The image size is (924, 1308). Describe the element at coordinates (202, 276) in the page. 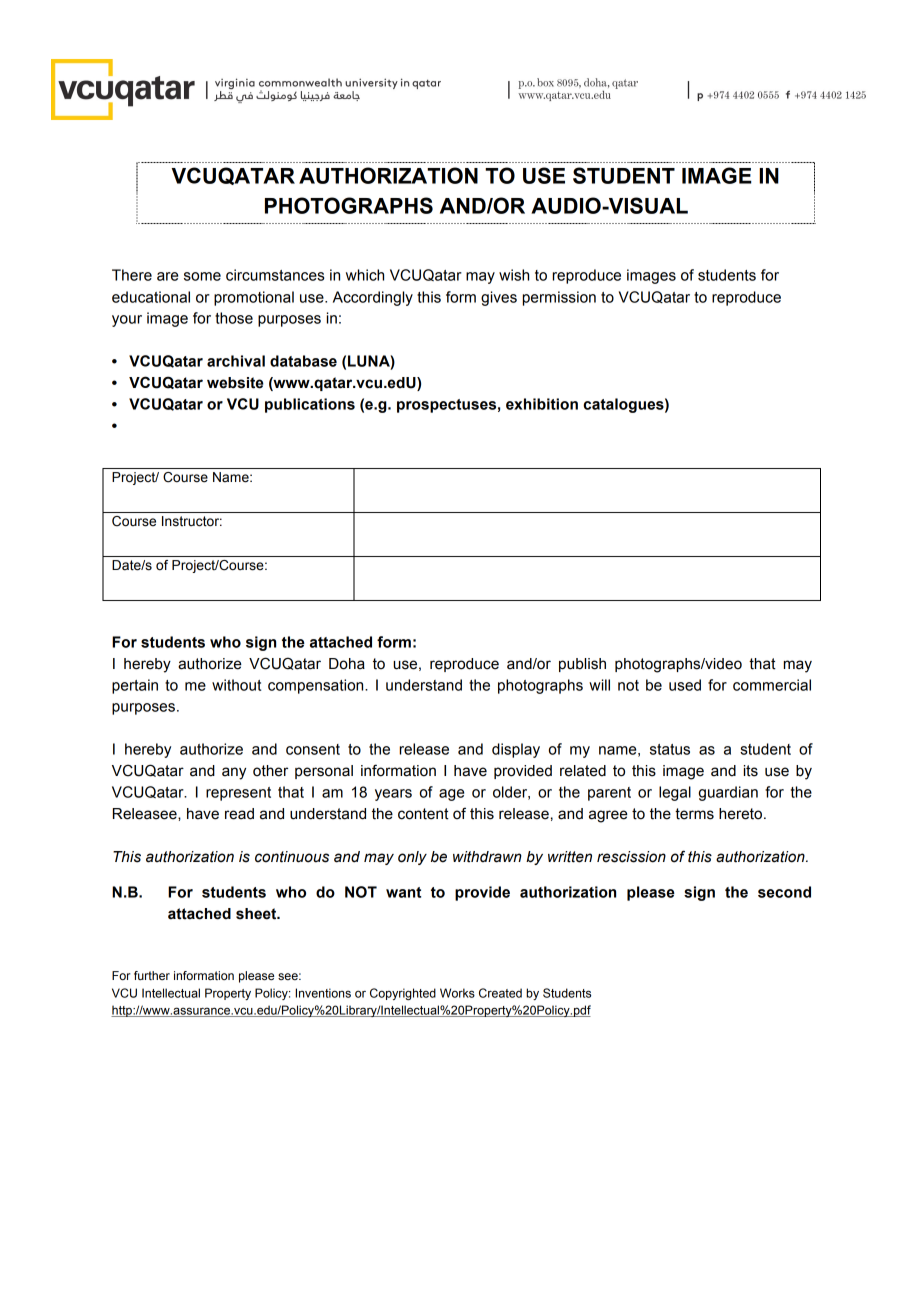

I see `some` at that location.
